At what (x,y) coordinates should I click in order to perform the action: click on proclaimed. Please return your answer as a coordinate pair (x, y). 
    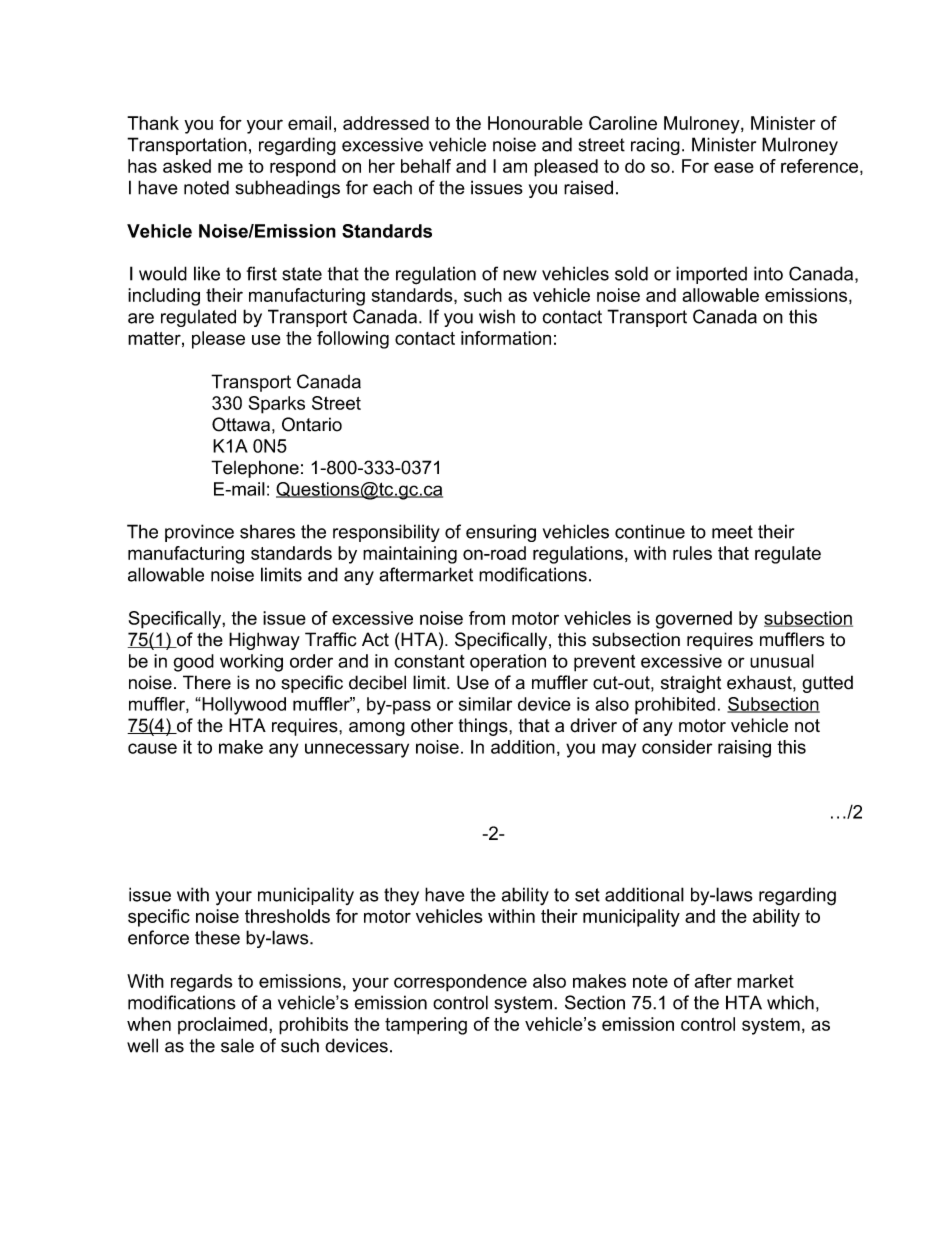
    Looking at the image, I should click on (222, 1025).
